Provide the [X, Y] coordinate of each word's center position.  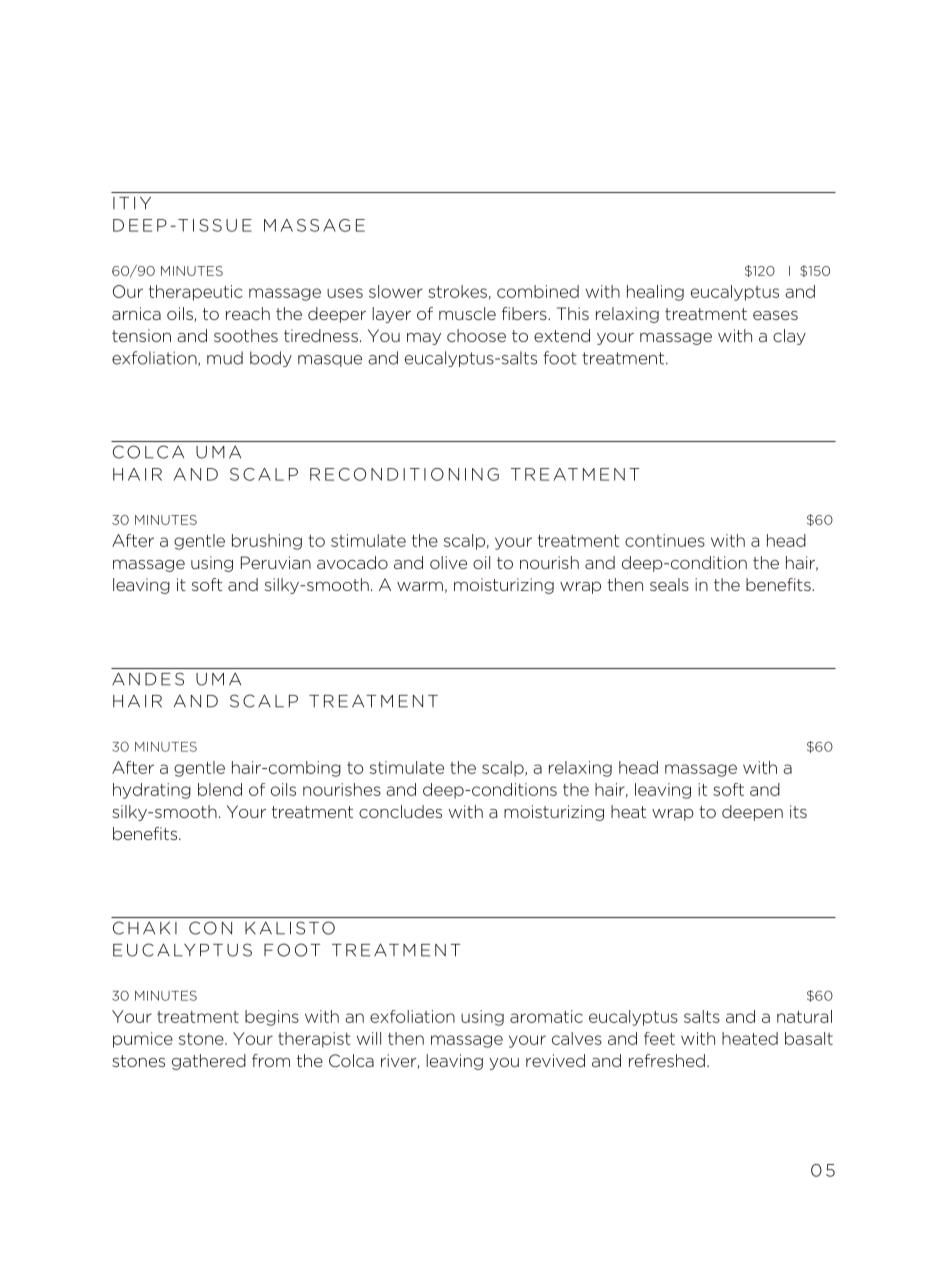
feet [659, 1038]
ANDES [148, 679]
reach [248, 313]
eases [775, 315]
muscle [467, 313]
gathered [209, 1062]
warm [420, 586]
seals [669, 584]
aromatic [546, 1016]
